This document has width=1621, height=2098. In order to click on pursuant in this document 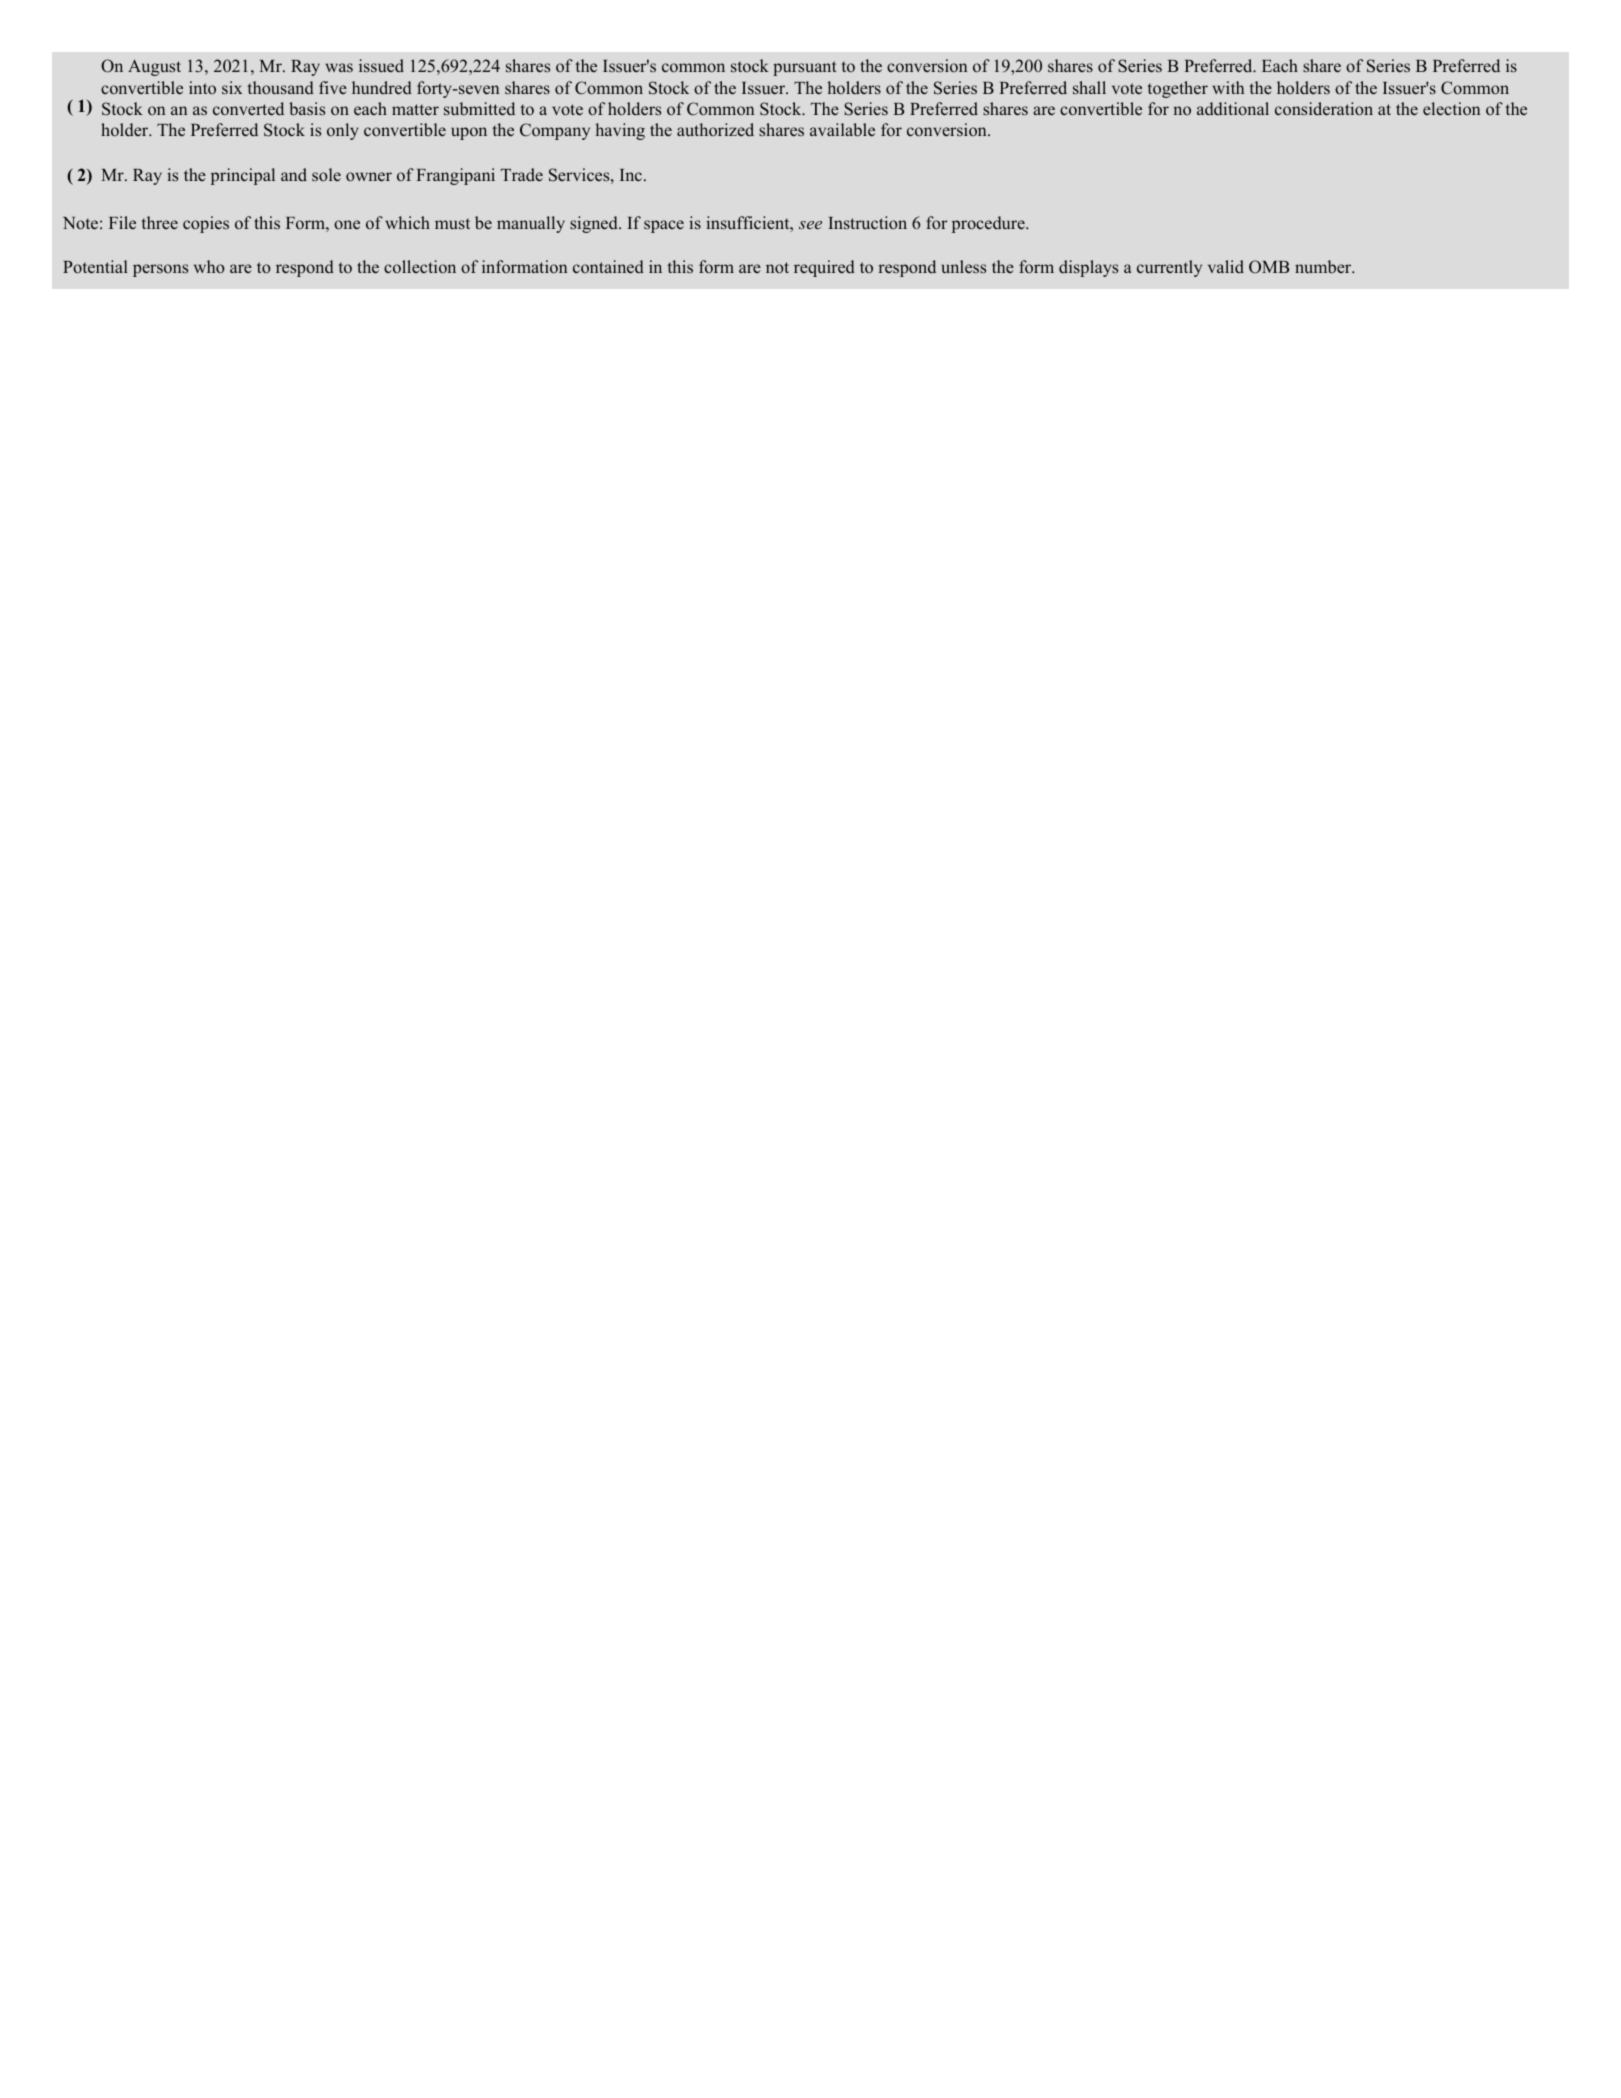, I will do `click(805, 68)`.
